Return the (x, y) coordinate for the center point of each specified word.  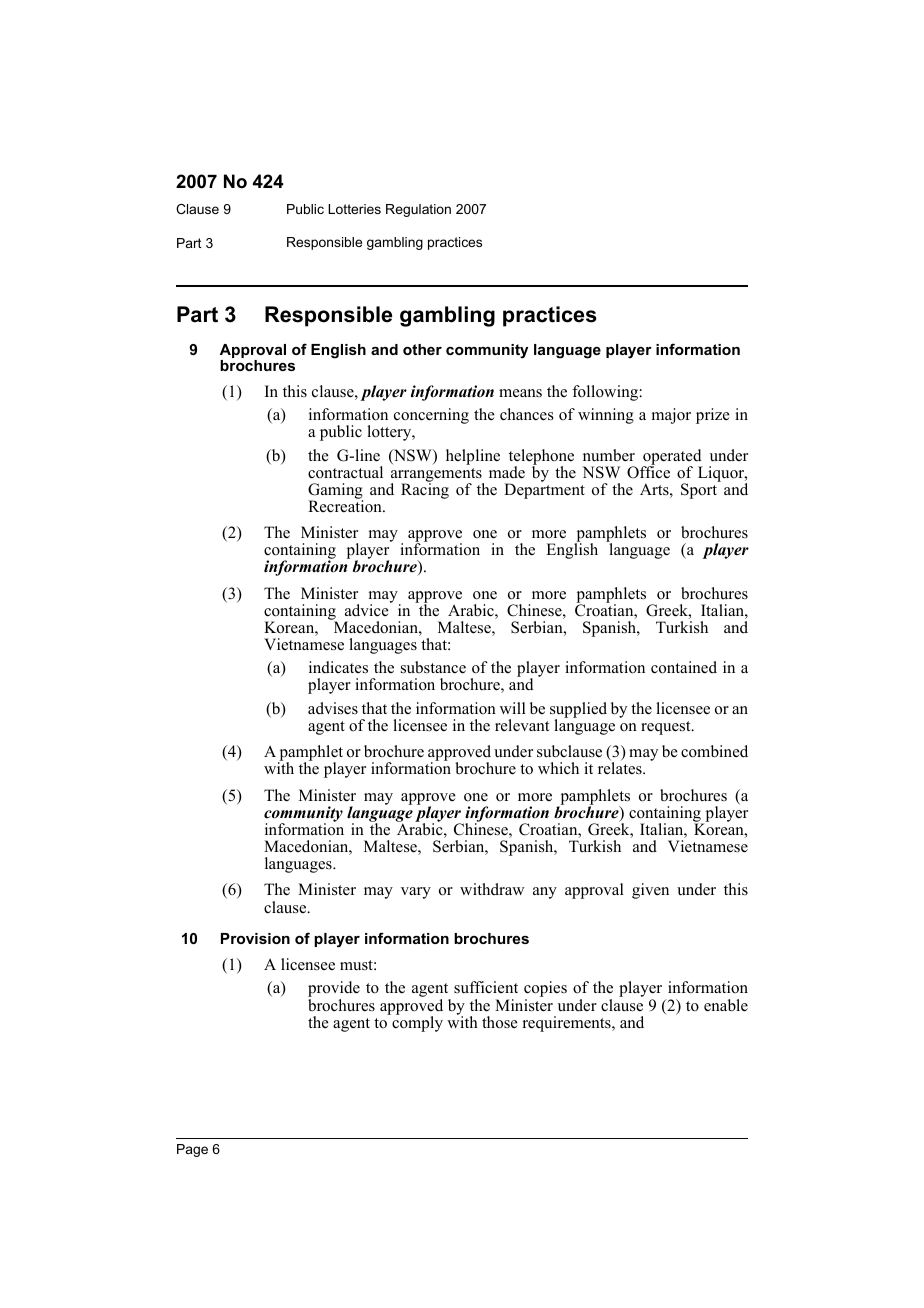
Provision (255, 938)
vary (416, 893)
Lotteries (354, 209)
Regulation (418, 210)
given (650, 891)
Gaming (335, 492)
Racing (425, 490)
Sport (700, 490)
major (671, 416)
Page (192, 1150)
